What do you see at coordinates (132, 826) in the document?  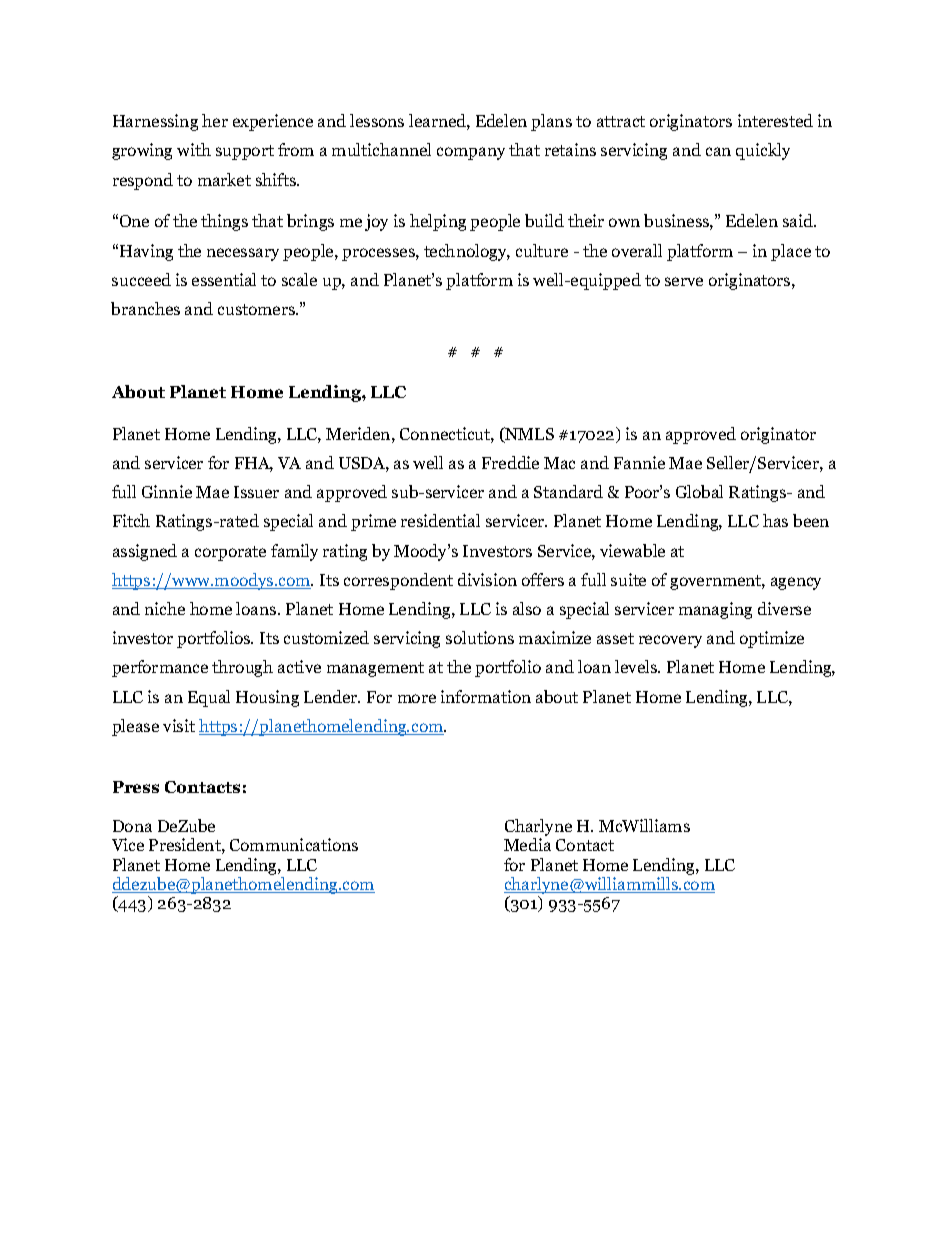 I see `Dona` at bounding box center [132, 826].
